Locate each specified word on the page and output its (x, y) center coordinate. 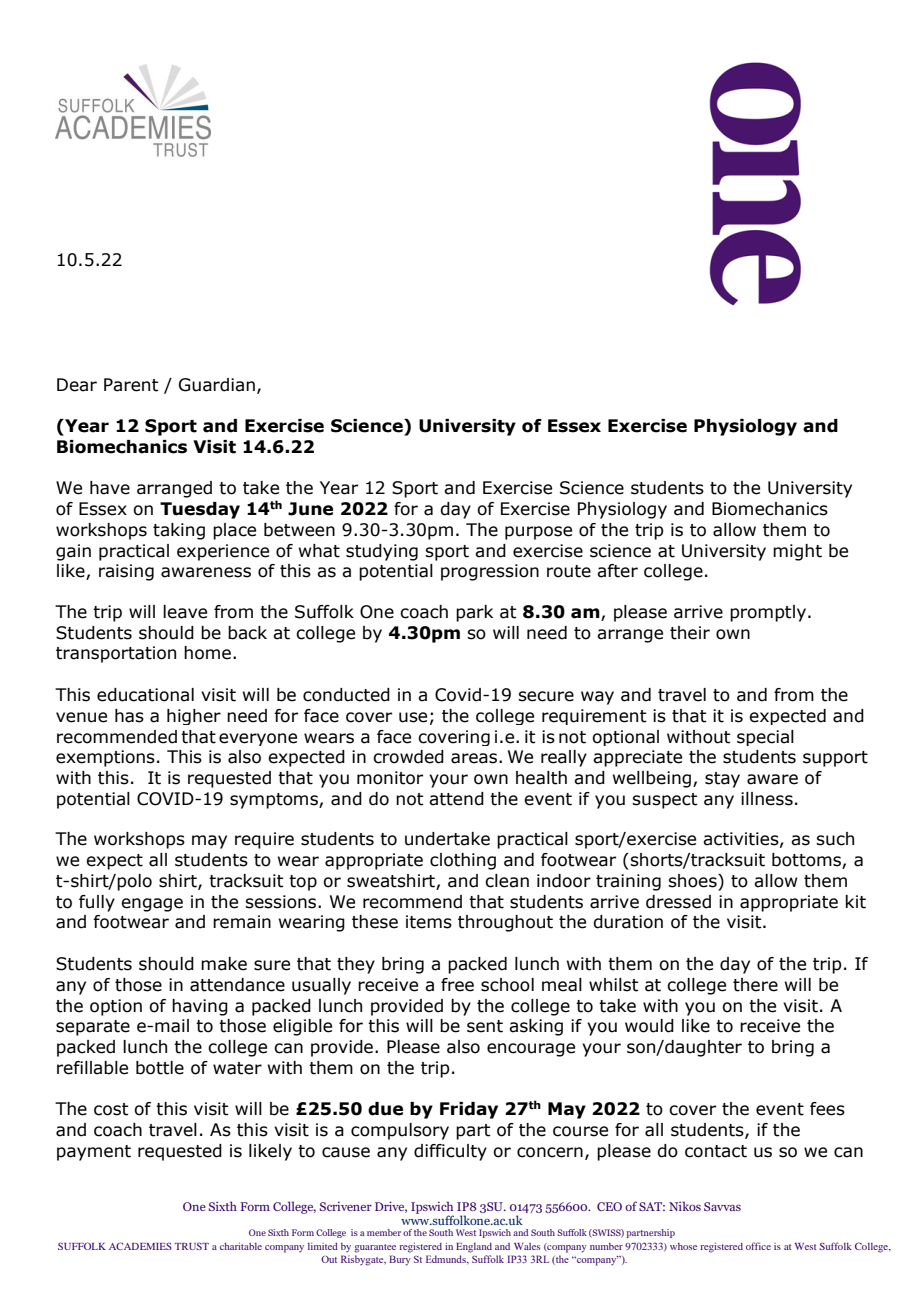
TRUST (192, 1246)
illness (767, 799)
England (474, 1248)
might (797, 552)
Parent (131, 385)
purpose (538, 533)
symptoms (275, 801)
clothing (463, 861)
